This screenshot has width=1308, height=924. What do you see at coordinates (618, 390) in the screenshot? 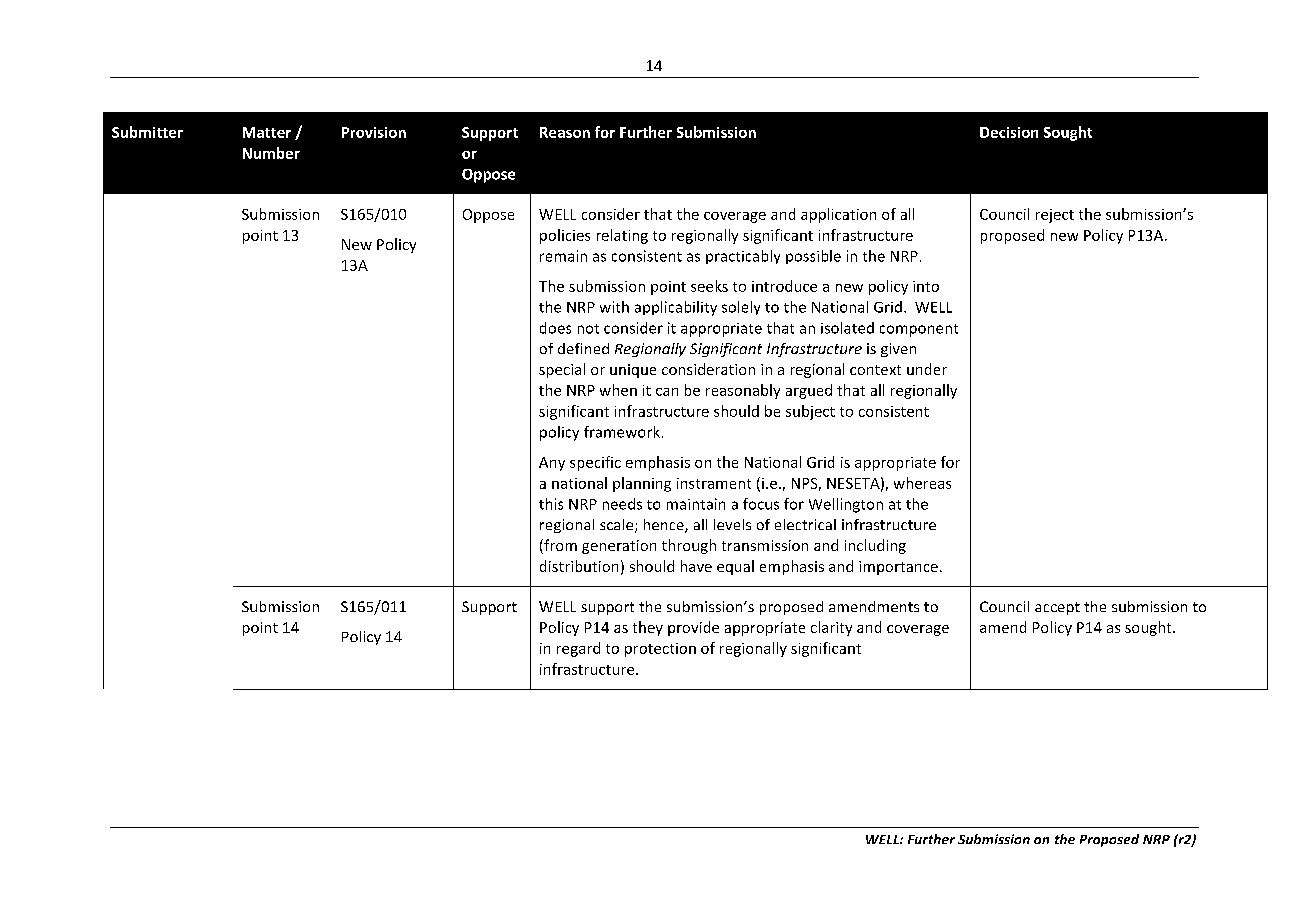
I see `when` at bounding box center [618, 390].
